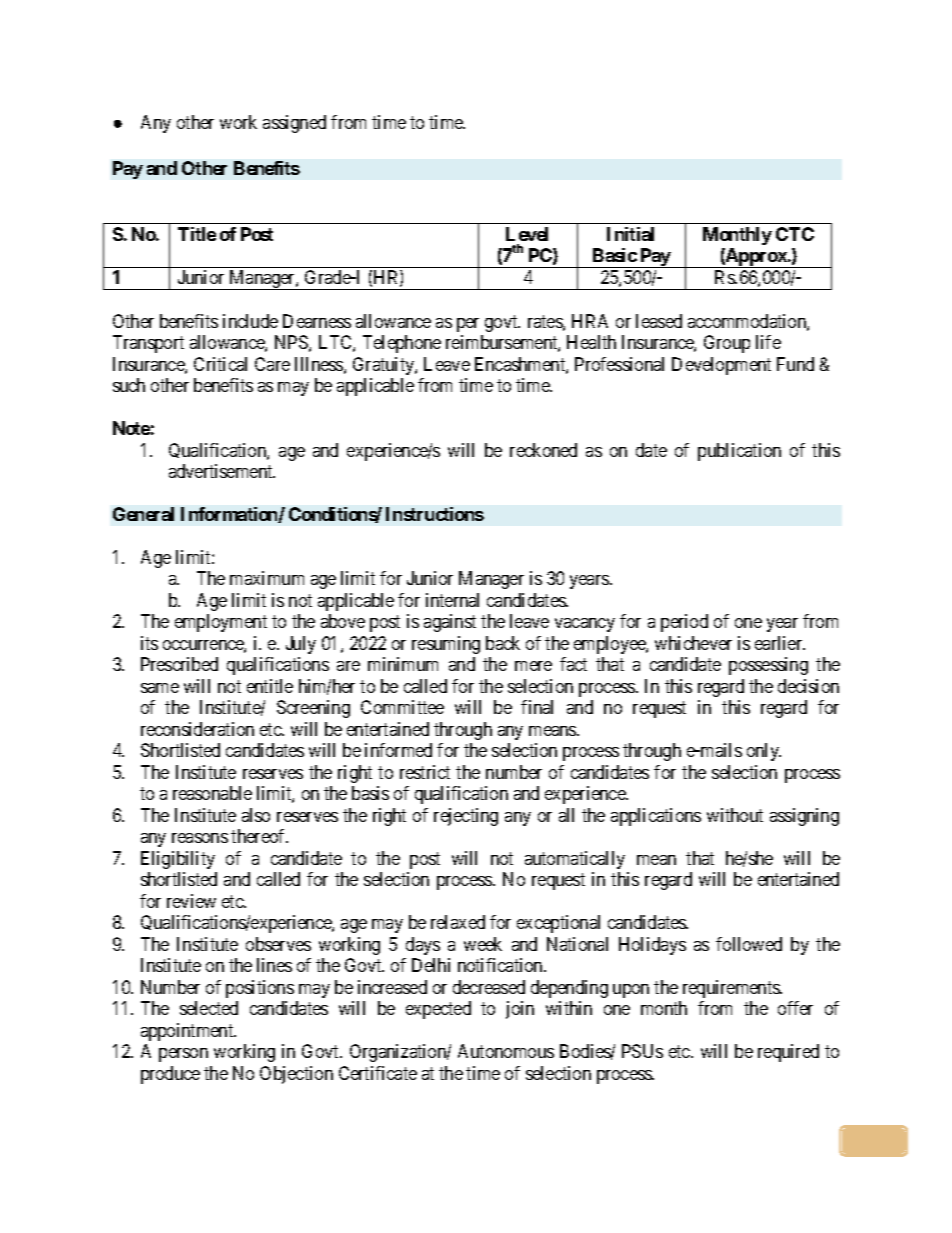 This screenshot has width=952, height=1233. I want to click on period, so click(684, 623).
